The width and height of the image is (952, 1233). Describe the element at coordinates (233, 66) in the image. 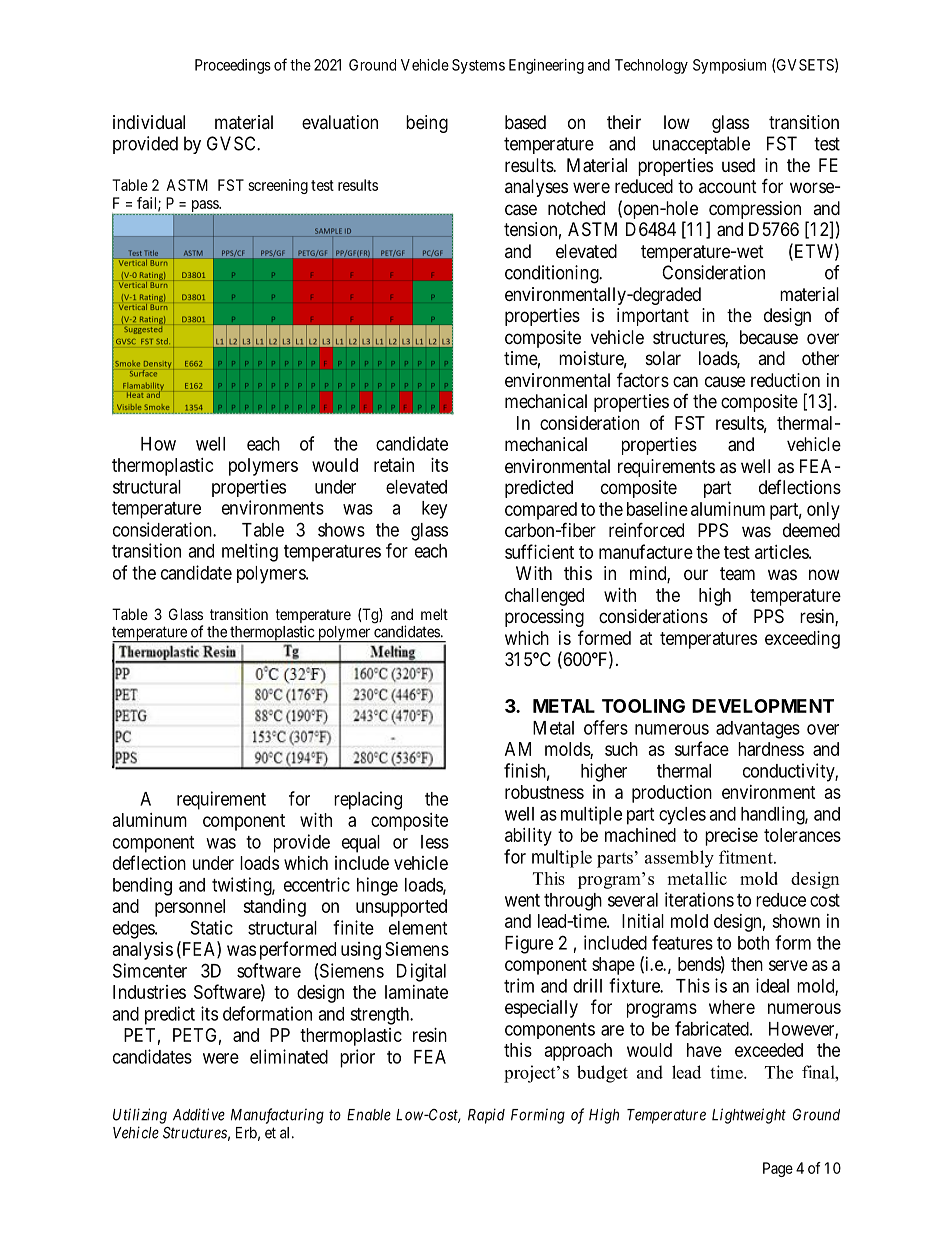

I see `Proceedings` at that location.
